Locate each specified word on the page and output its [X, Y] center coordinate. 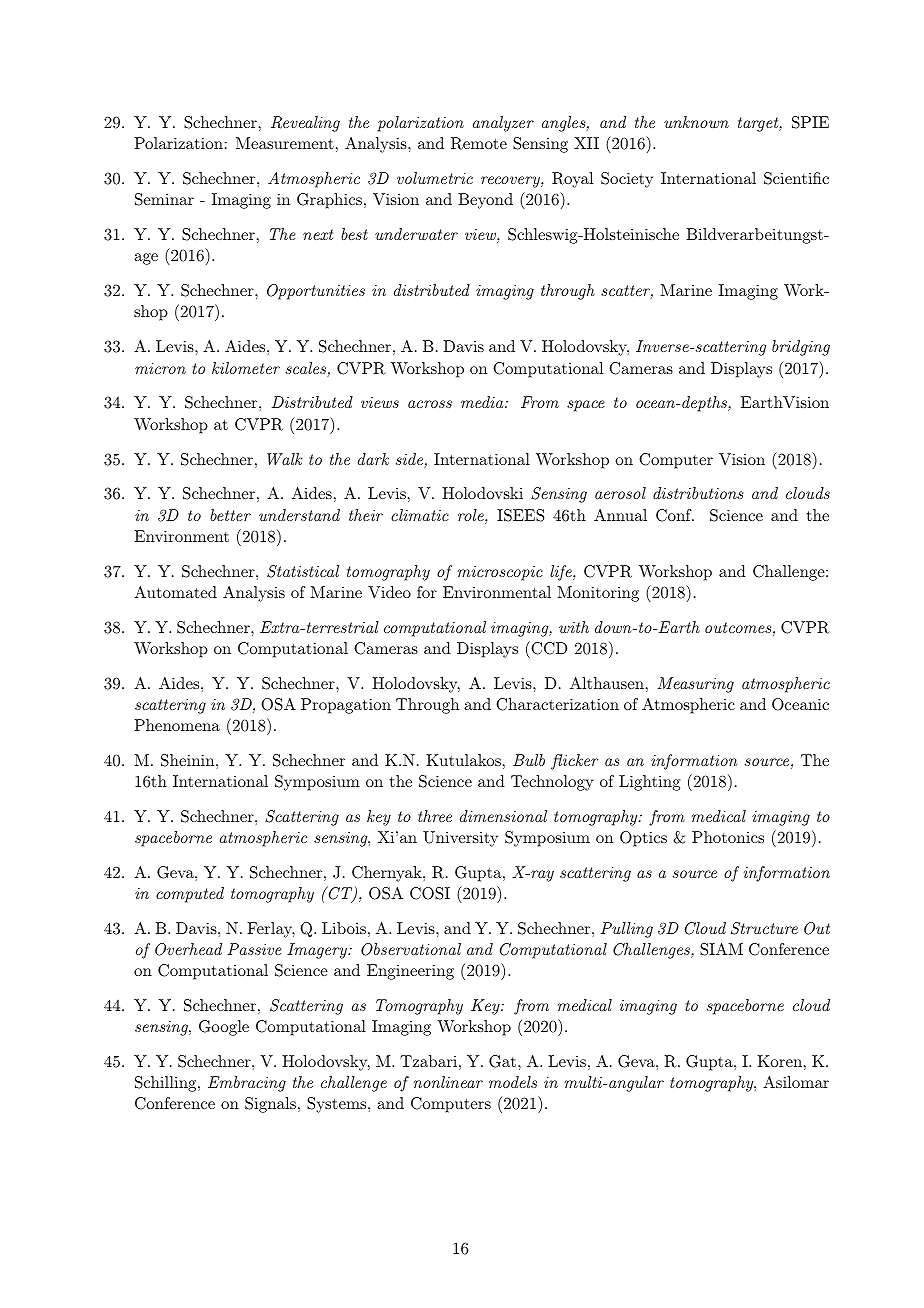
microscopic [500, 573]
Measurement [285, 143]
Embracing [247, 1084]
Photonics [728, 837]
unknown [696, 122]
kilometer [246, 368]
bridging [801, 348]
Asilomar [796, 1082]
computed [190, 895]
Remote [479, 143]
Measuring [696, 685]
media [483, 402]
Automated [175, 592]
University [460, 839]
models [513, 1082]
